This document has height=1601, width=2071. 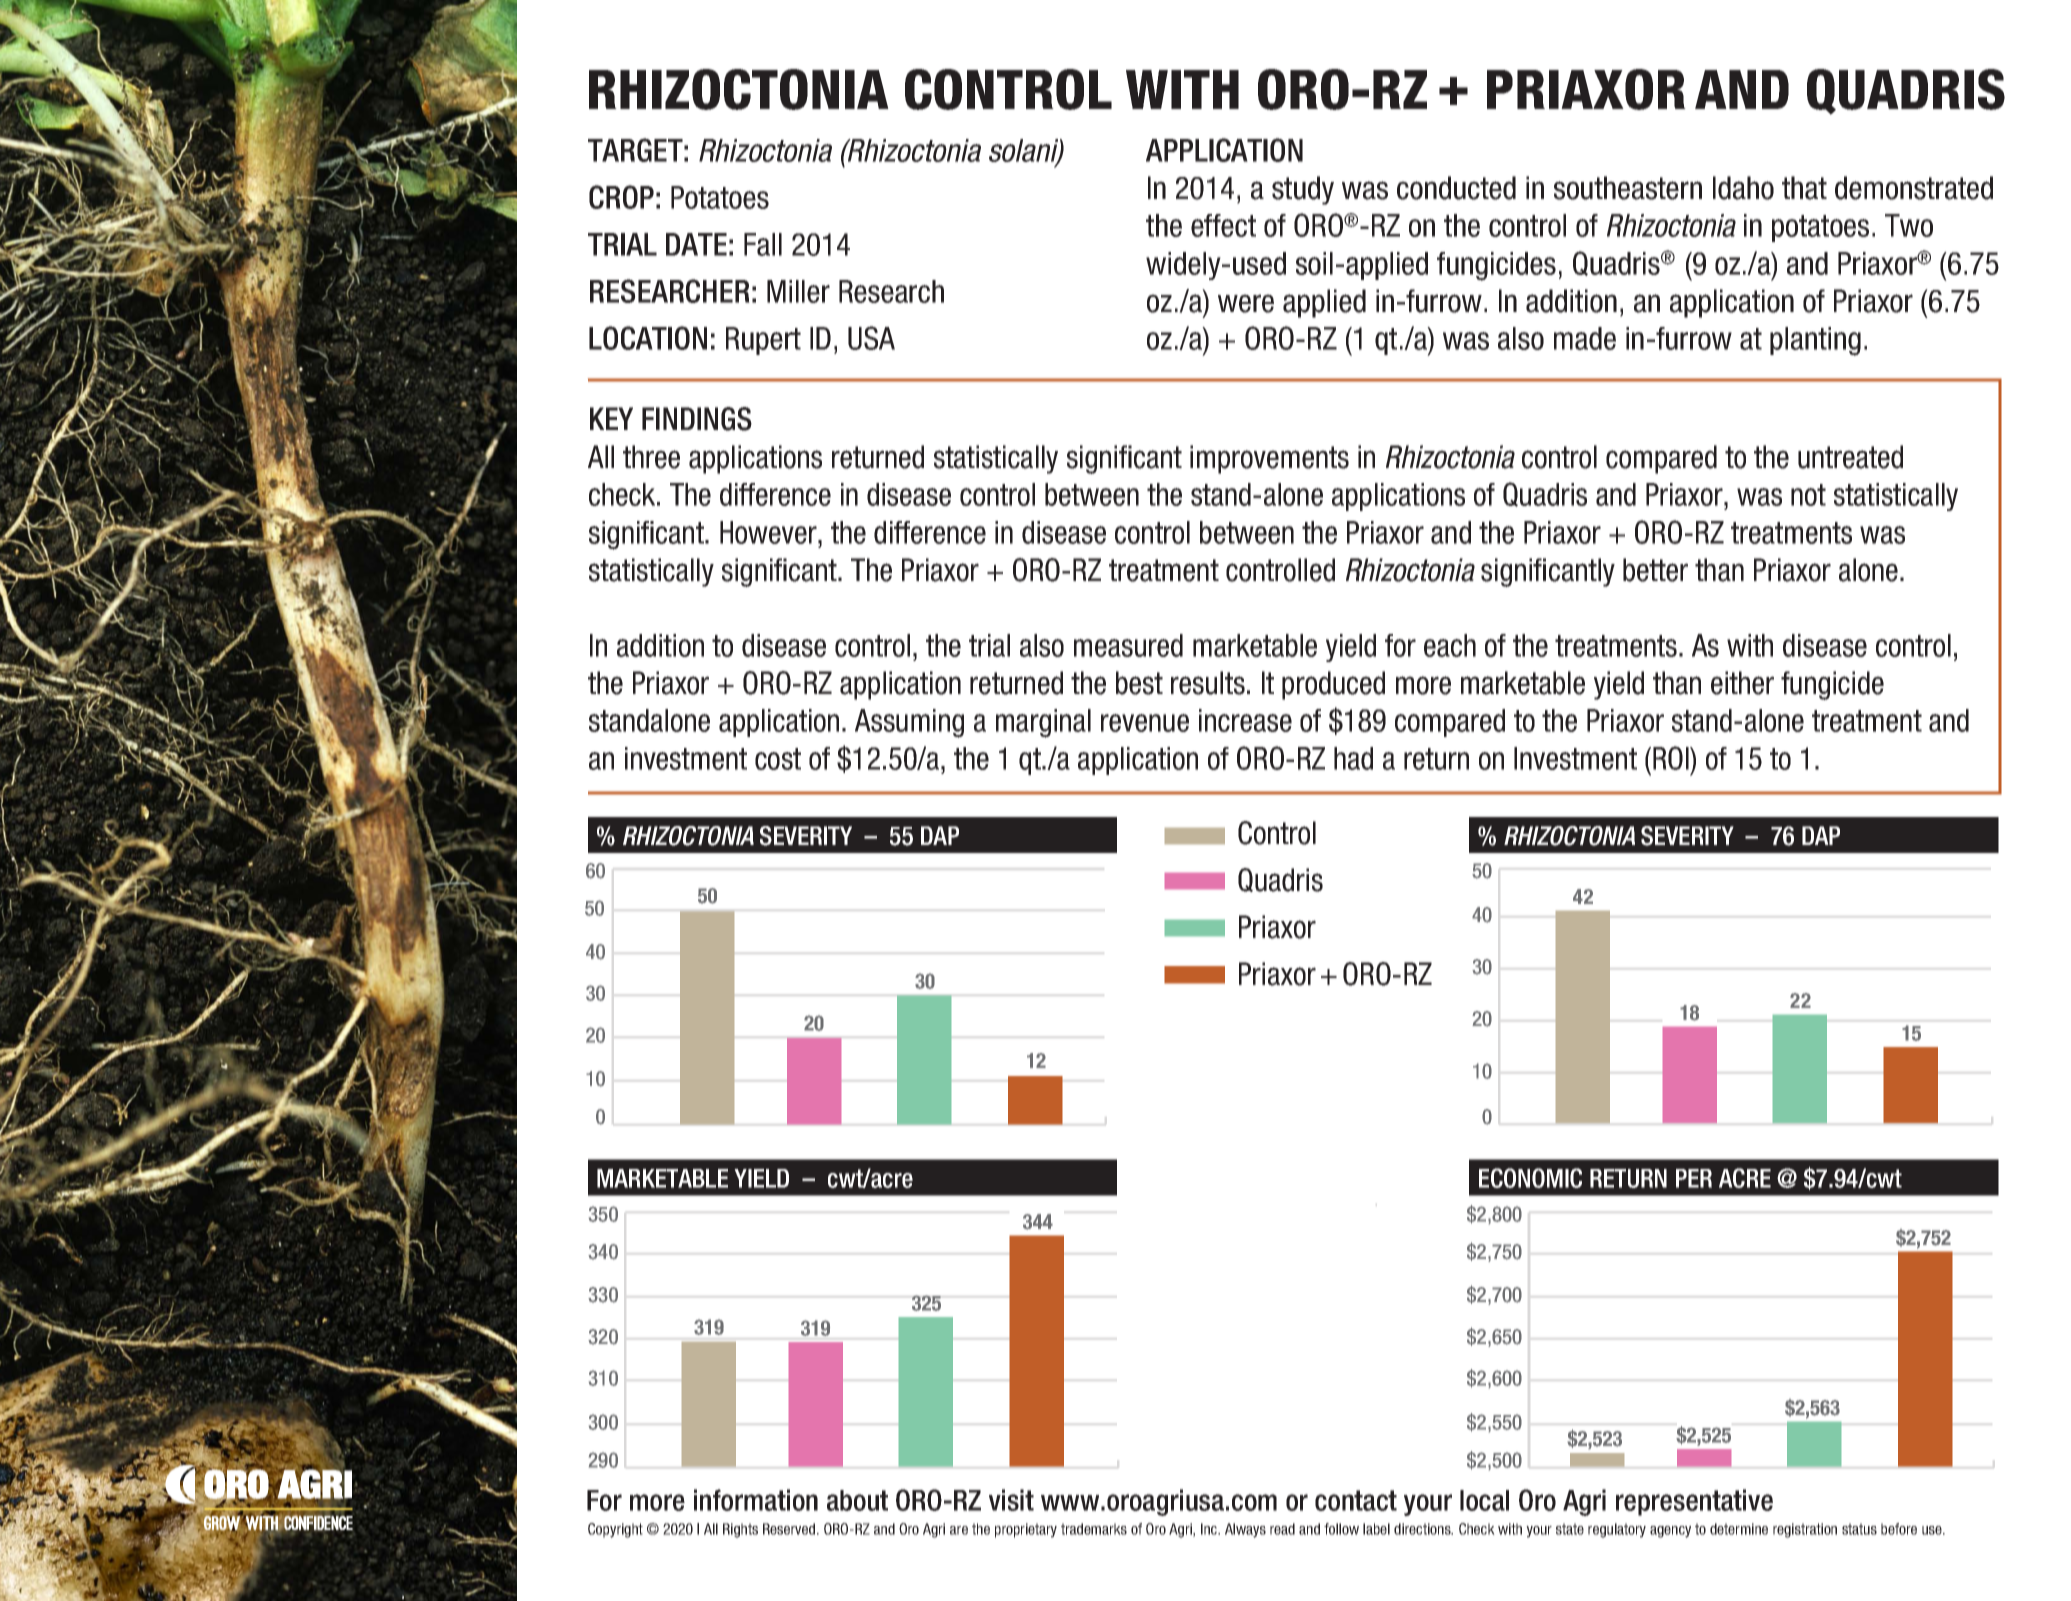 What do you see at coordinates (756, 1500) in the document?
I see `information` at bounding box center [756, 1500].
